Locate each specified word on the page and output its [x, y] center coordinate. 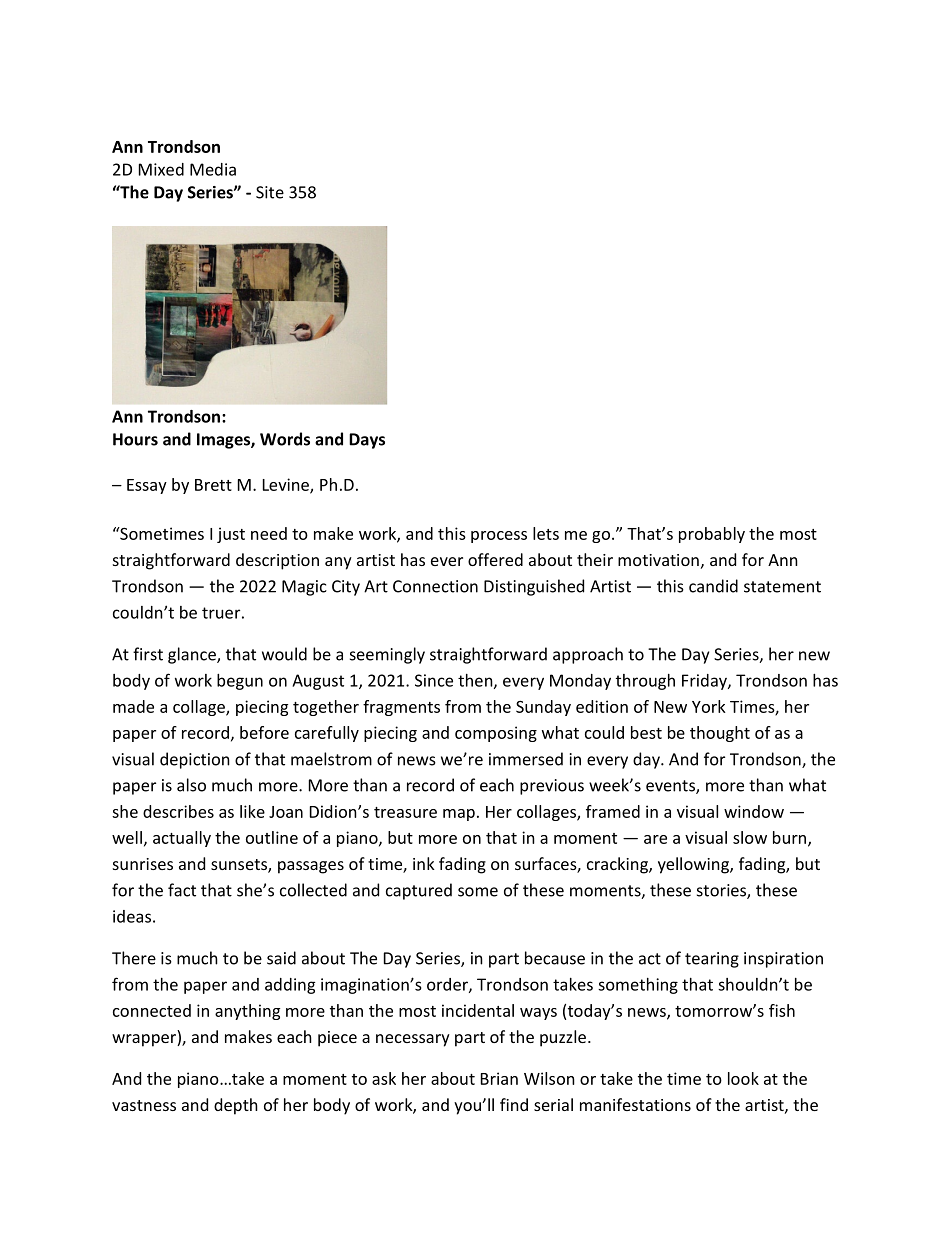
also [191, 785]
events [671, 787]
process [499, 537]
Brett [213, 485]
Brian [499, 1078]
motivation [658, 560]
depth [236, 1106]
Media [213, 169]
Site [270, 192]
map [459, 815]
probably [712, 535]
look [743, 1078]
